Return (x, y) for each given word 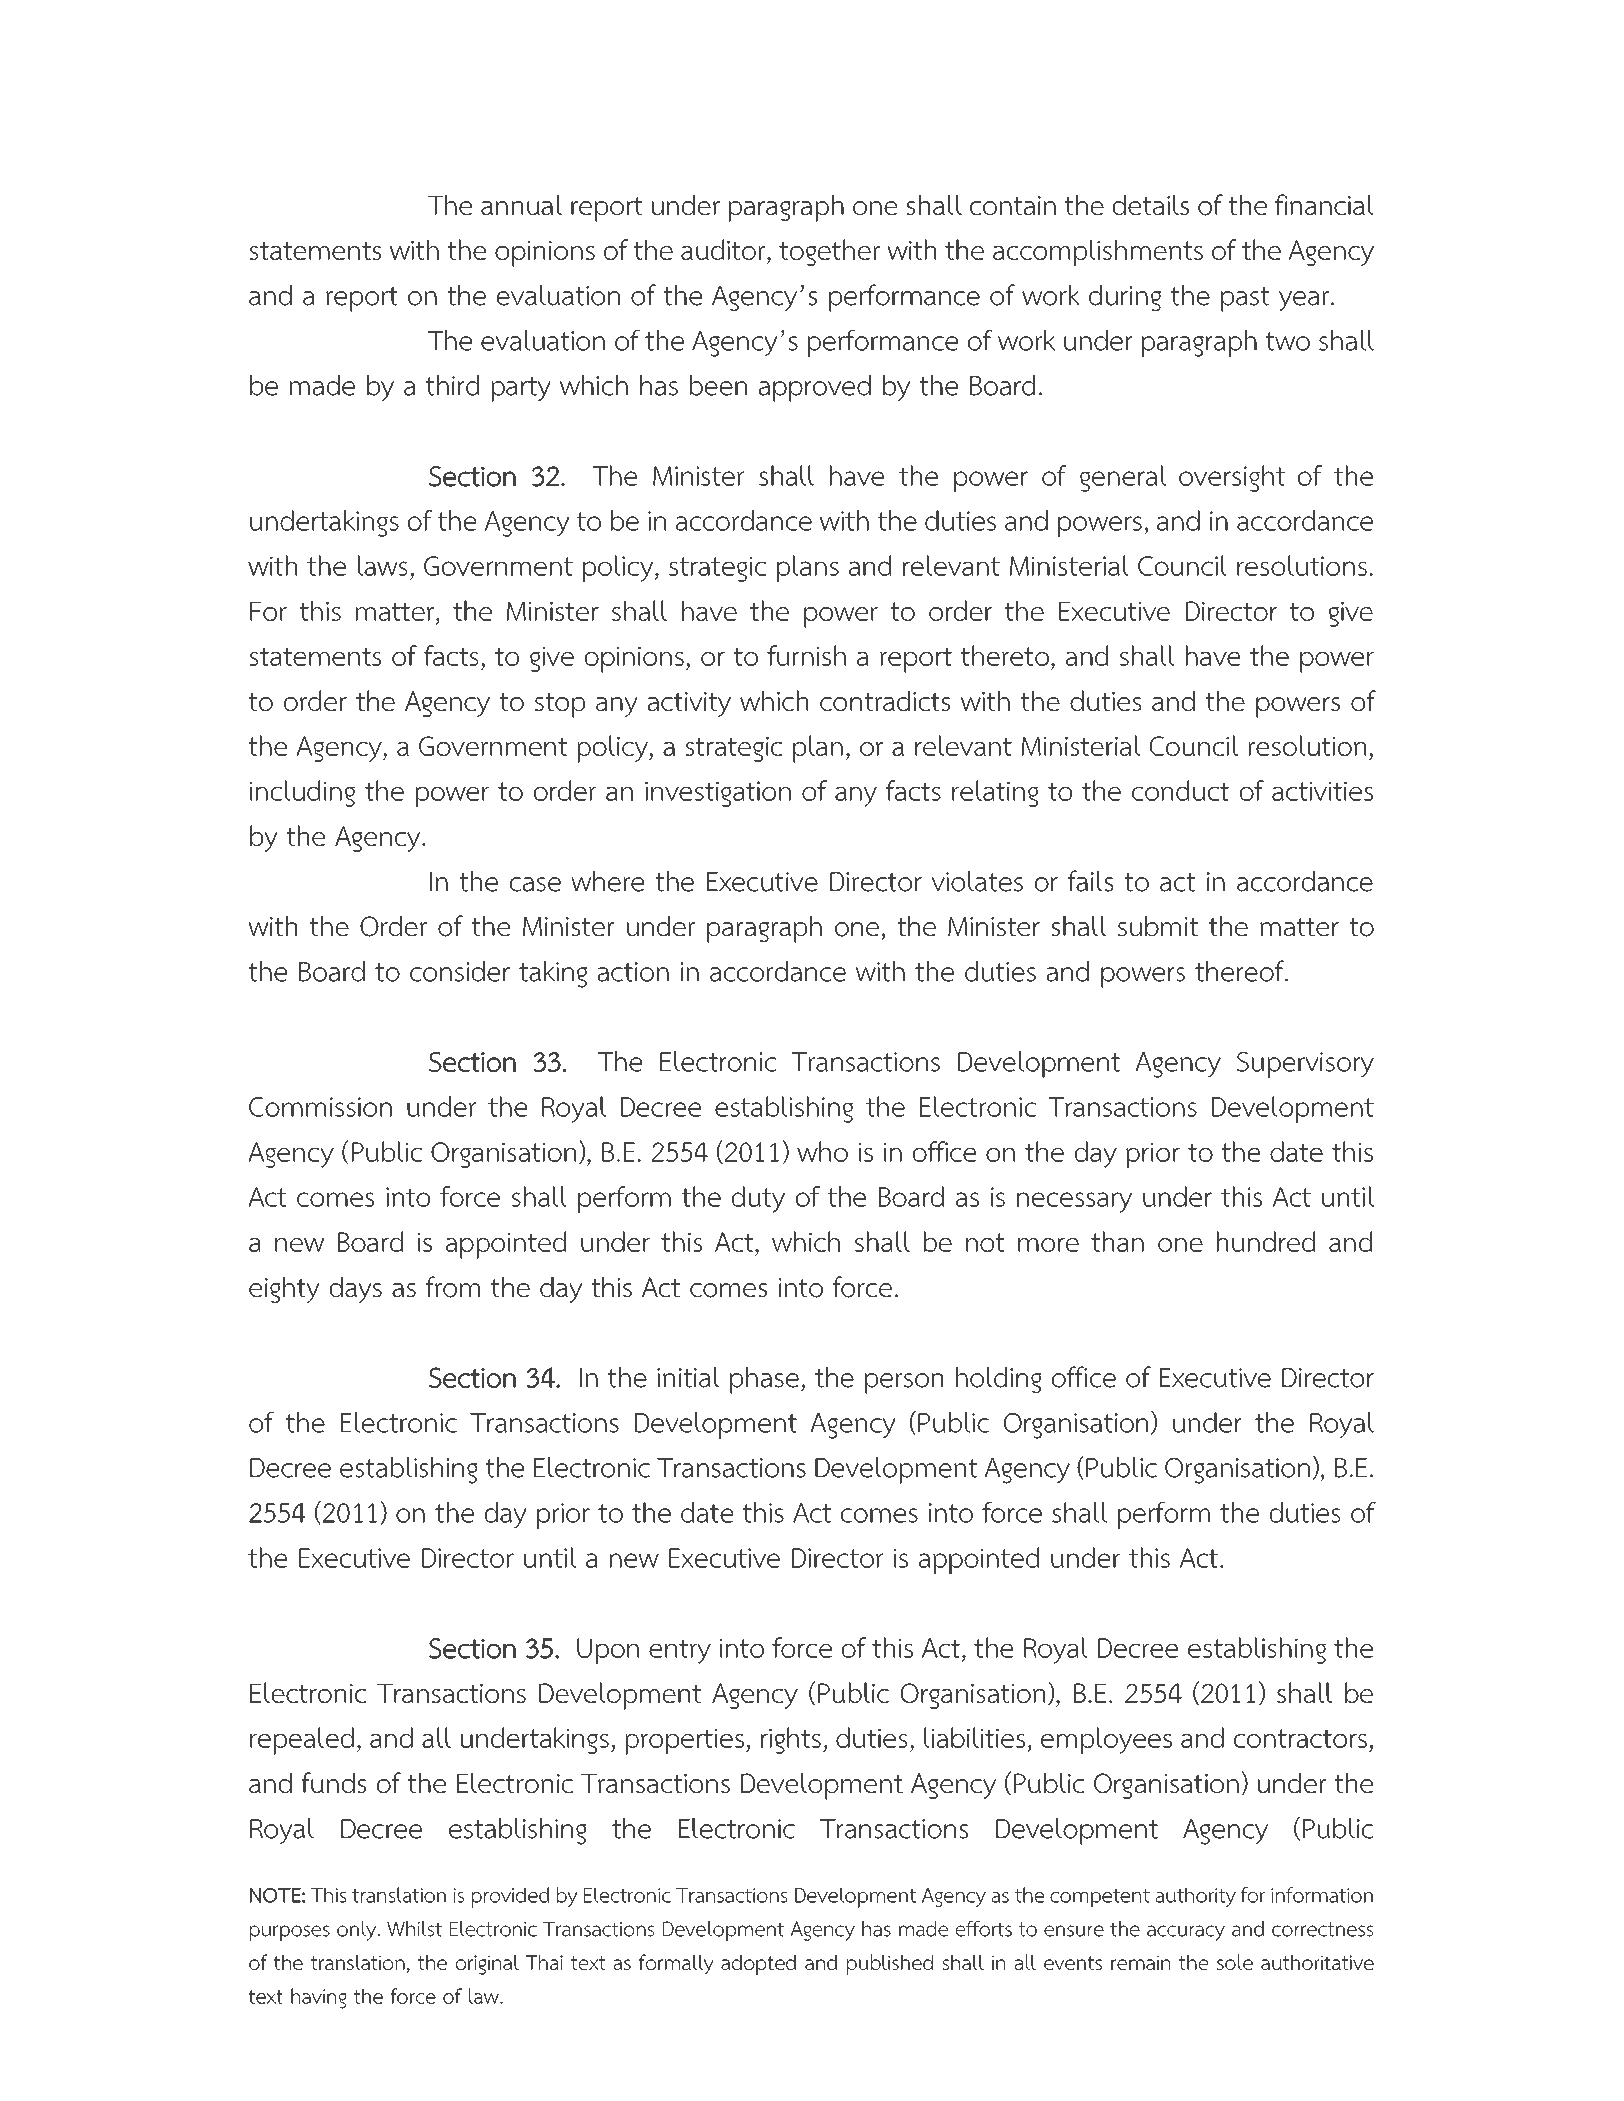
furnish (806, 655)
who (822, 1151)
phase (764, 1380)
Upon (608, 1651)
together (829, 252)
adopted (758, 1964)
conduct (1180, 790)
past (1245, 299)
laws (382, 565)
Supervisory (1305, 1065)
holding (999, 1380)
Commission (320, 1107)
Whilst (414, 1929)
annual (521, 205)
